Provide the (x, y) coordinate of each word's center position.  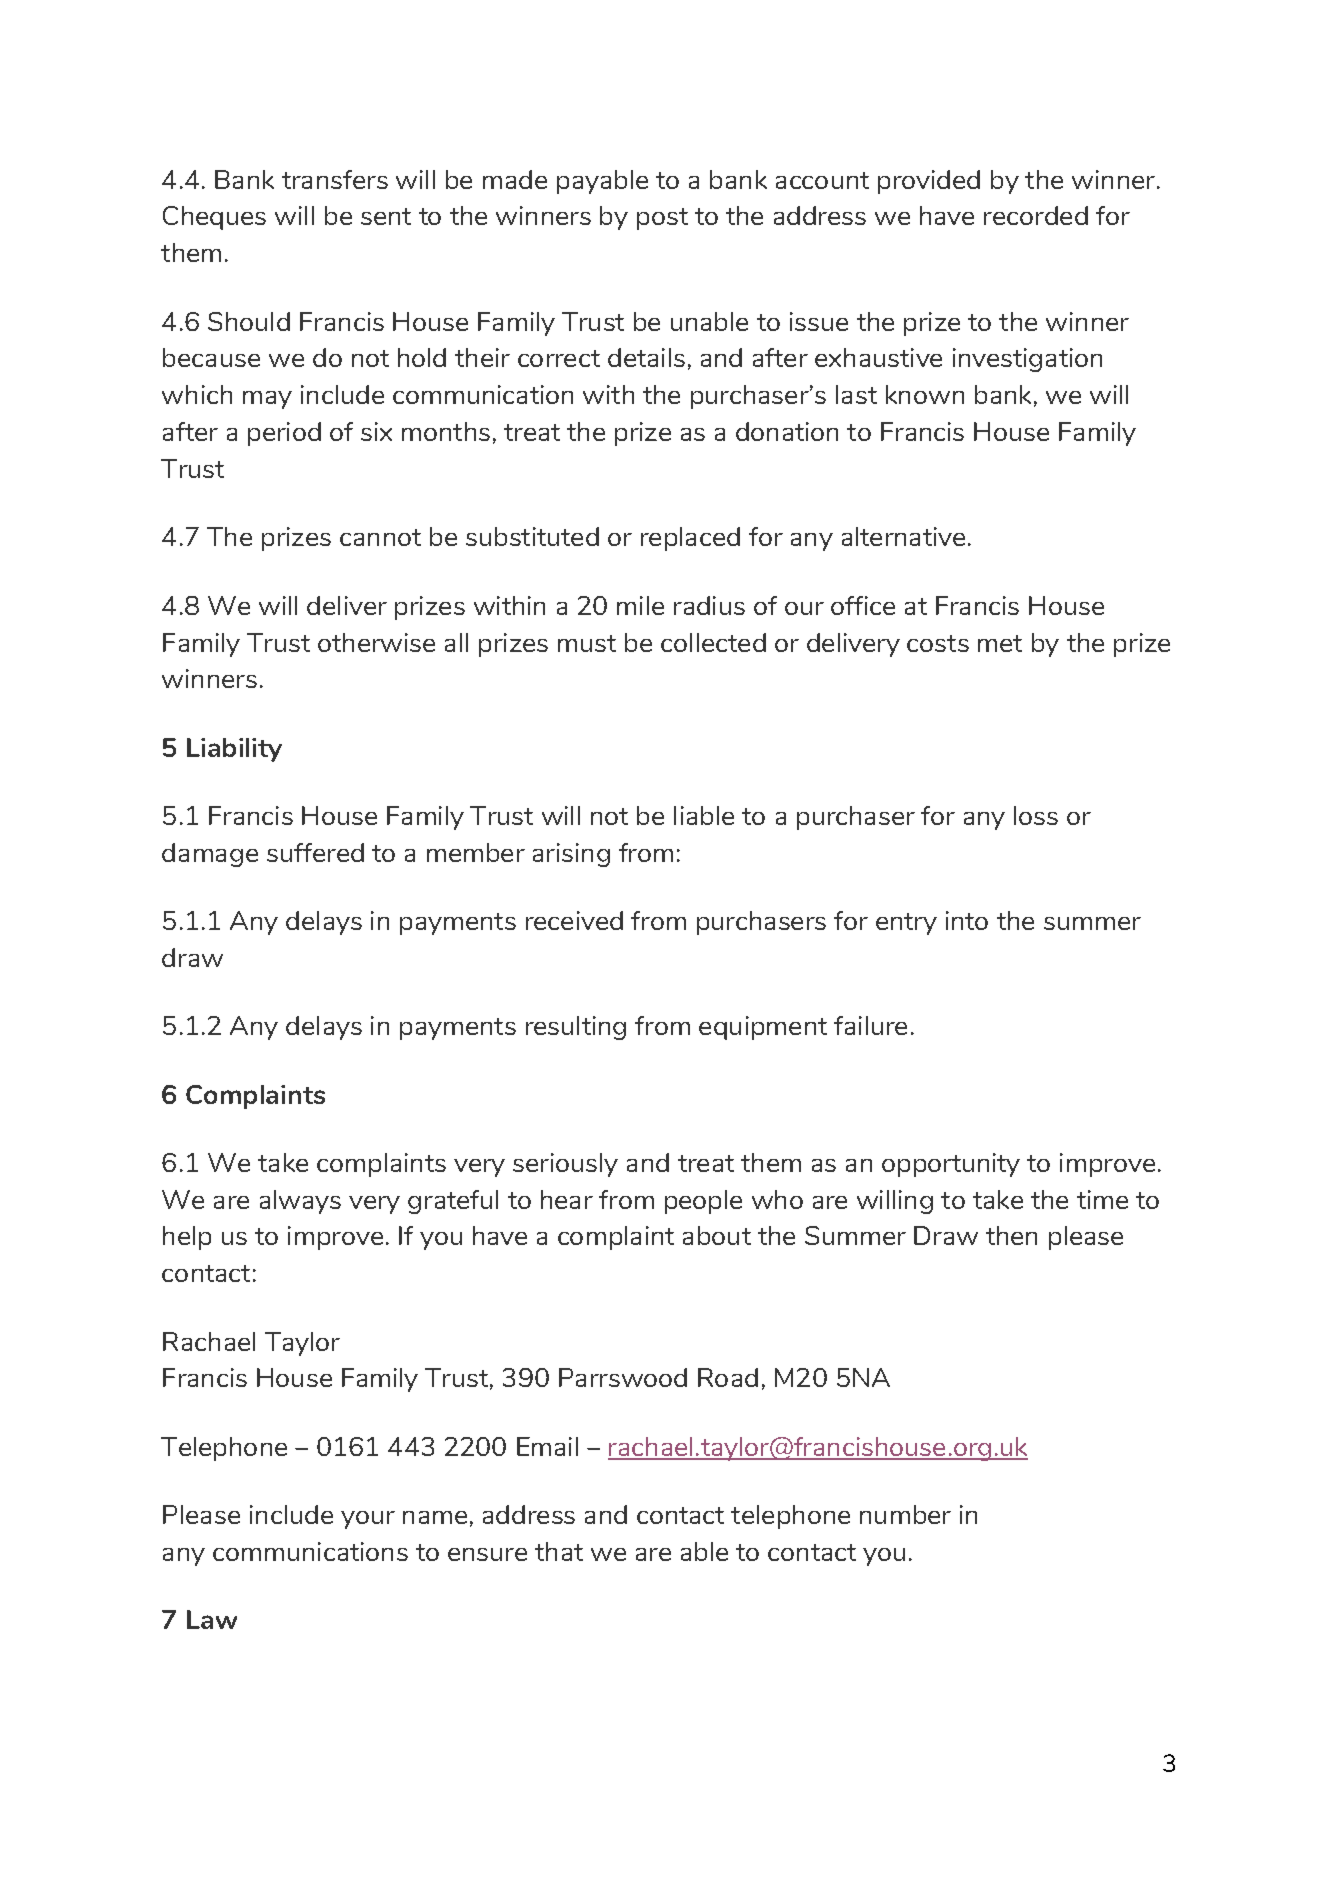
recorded (1036, 215)
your (368, 1520)
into (967, 920)
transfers (335, 179)
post (662, 219)
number (905, 1514)
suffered (315, 852)
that (559, 1551)
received (574, 920)
